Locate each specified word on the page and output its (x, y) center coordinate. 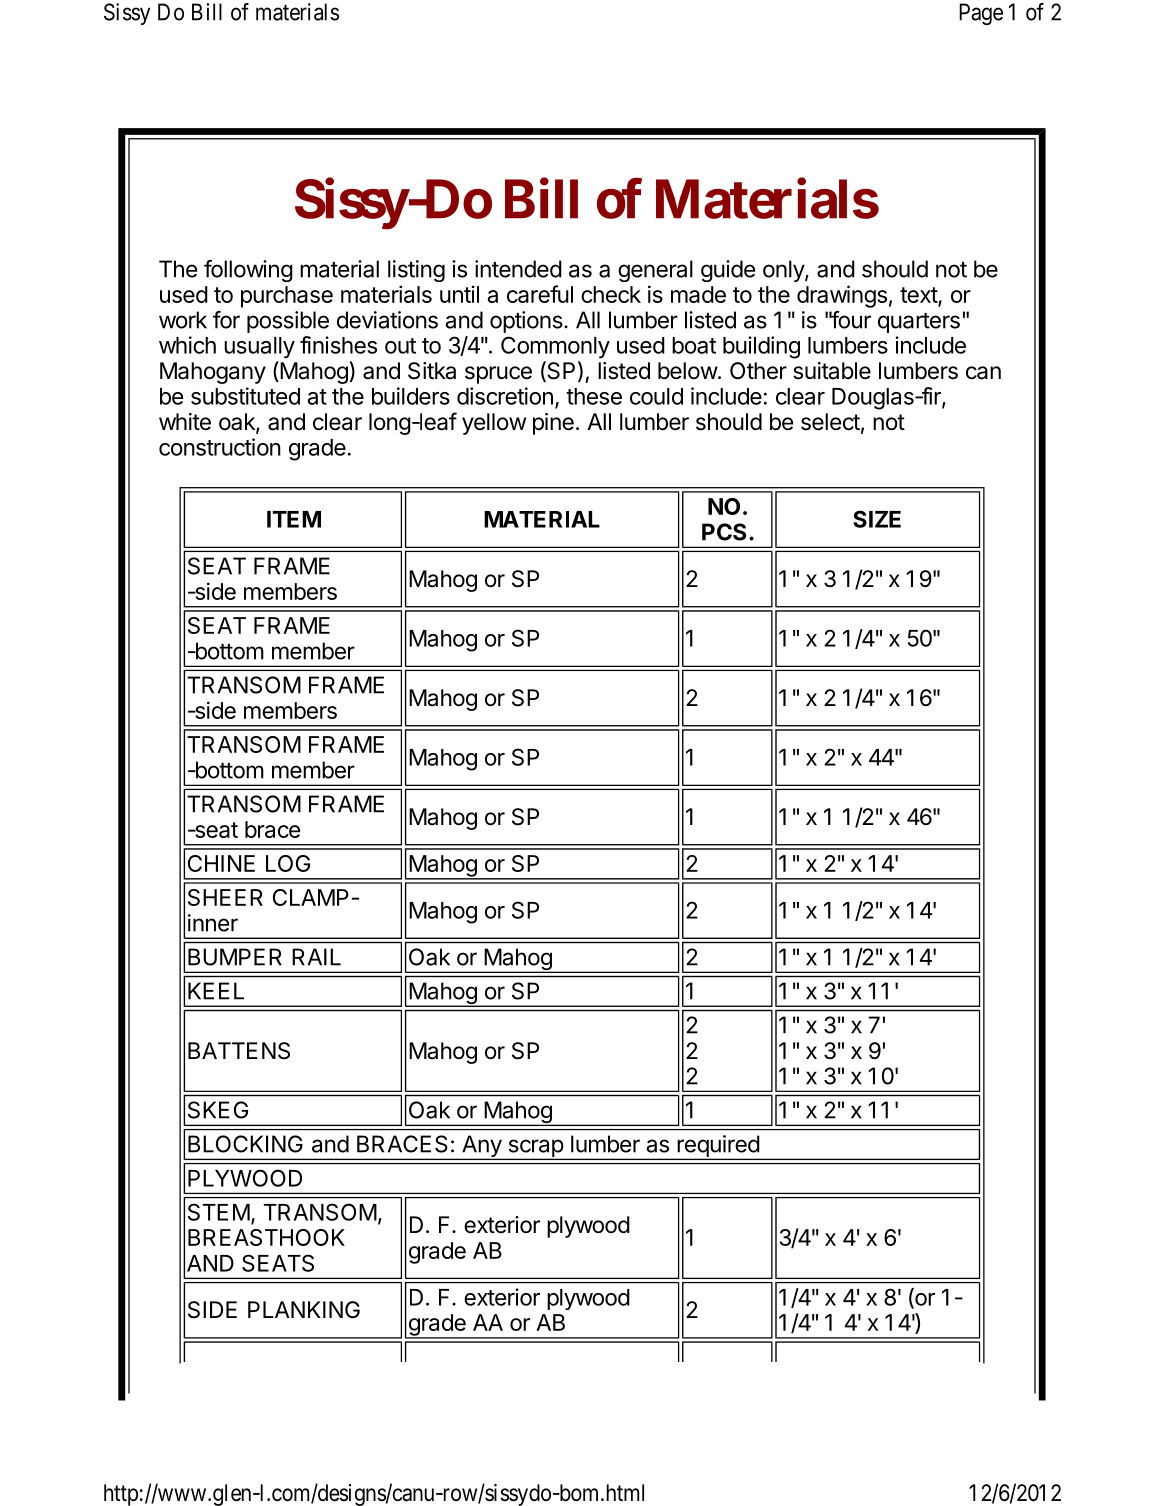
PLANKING (304, 1309)
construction (220, 447)
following (248, 271)
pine (553, 424)
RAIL (316, 957)
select (830, 422)
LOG (288, 863)
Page (981, 14)
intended (518, 269)
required (718, 1147)
